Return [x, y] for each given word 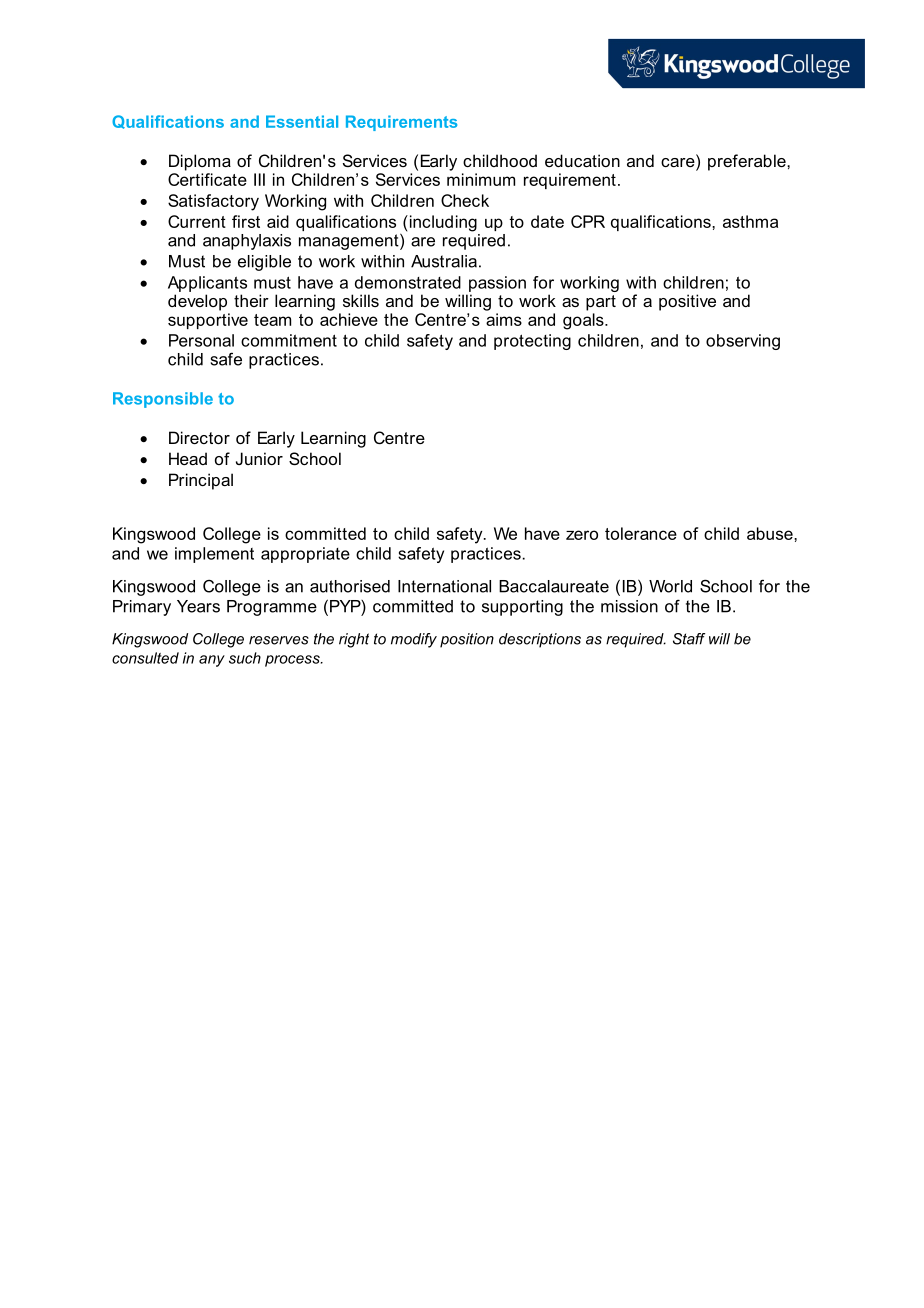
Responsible [163, 400]
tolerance [641, 533]
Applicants [207, 284]
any [212, 661]
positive [687, 302]
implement [214, 555]
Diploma [200, 162]
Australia [444, 261]
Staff [689, 639]
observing [743, 342]
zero [582, 535]
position [467, 640]
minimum [481, 179]
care [679, 162]
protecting [532, 342]
